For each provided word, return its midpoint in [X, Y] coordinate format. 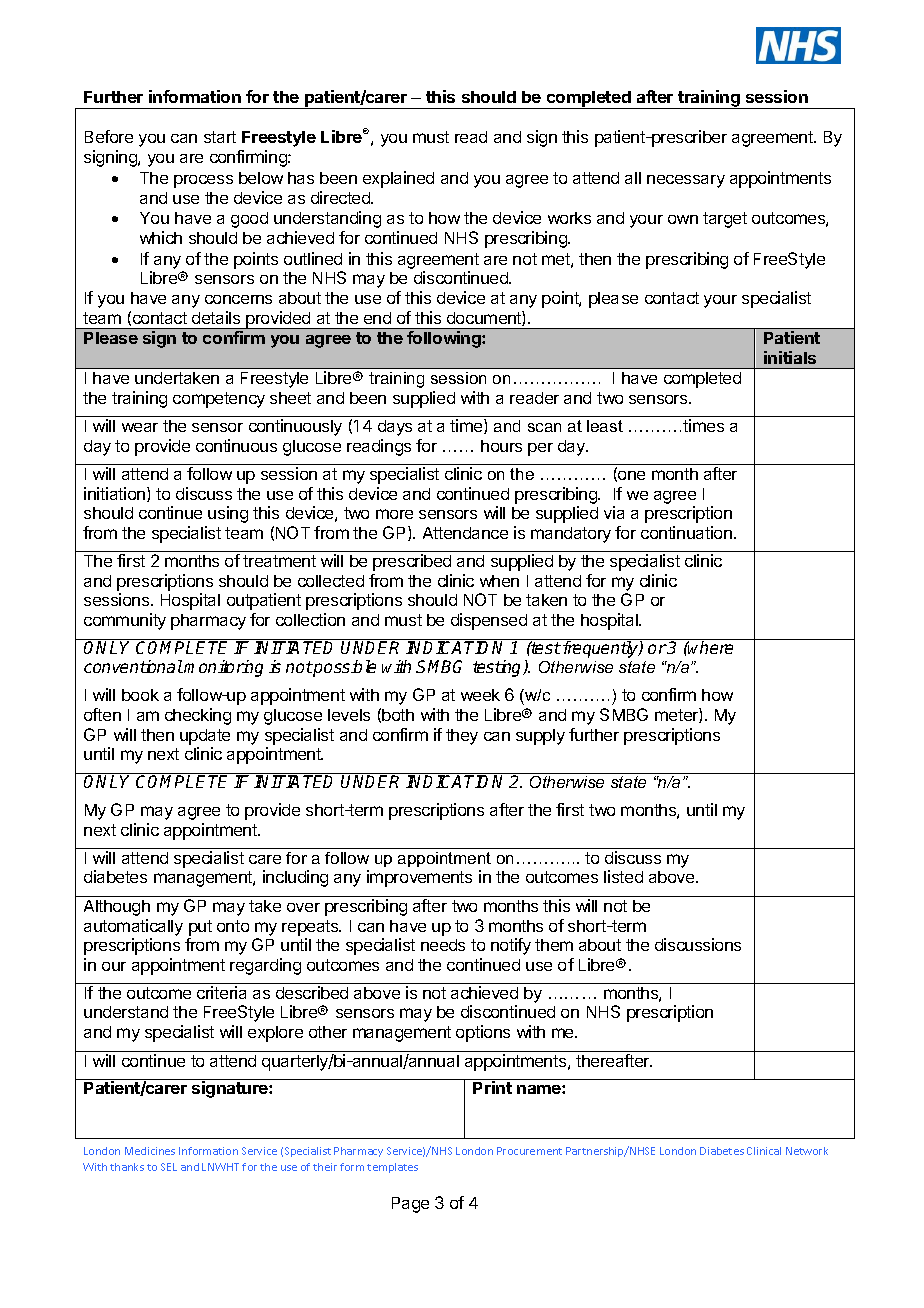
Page [410, 1205]
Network [807, 1151]
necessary [686, 181]
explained [398, 179]
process [203, 181]
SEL [169, 1167]
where [710, 647]
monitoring [223, 668]
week [480, 695]
